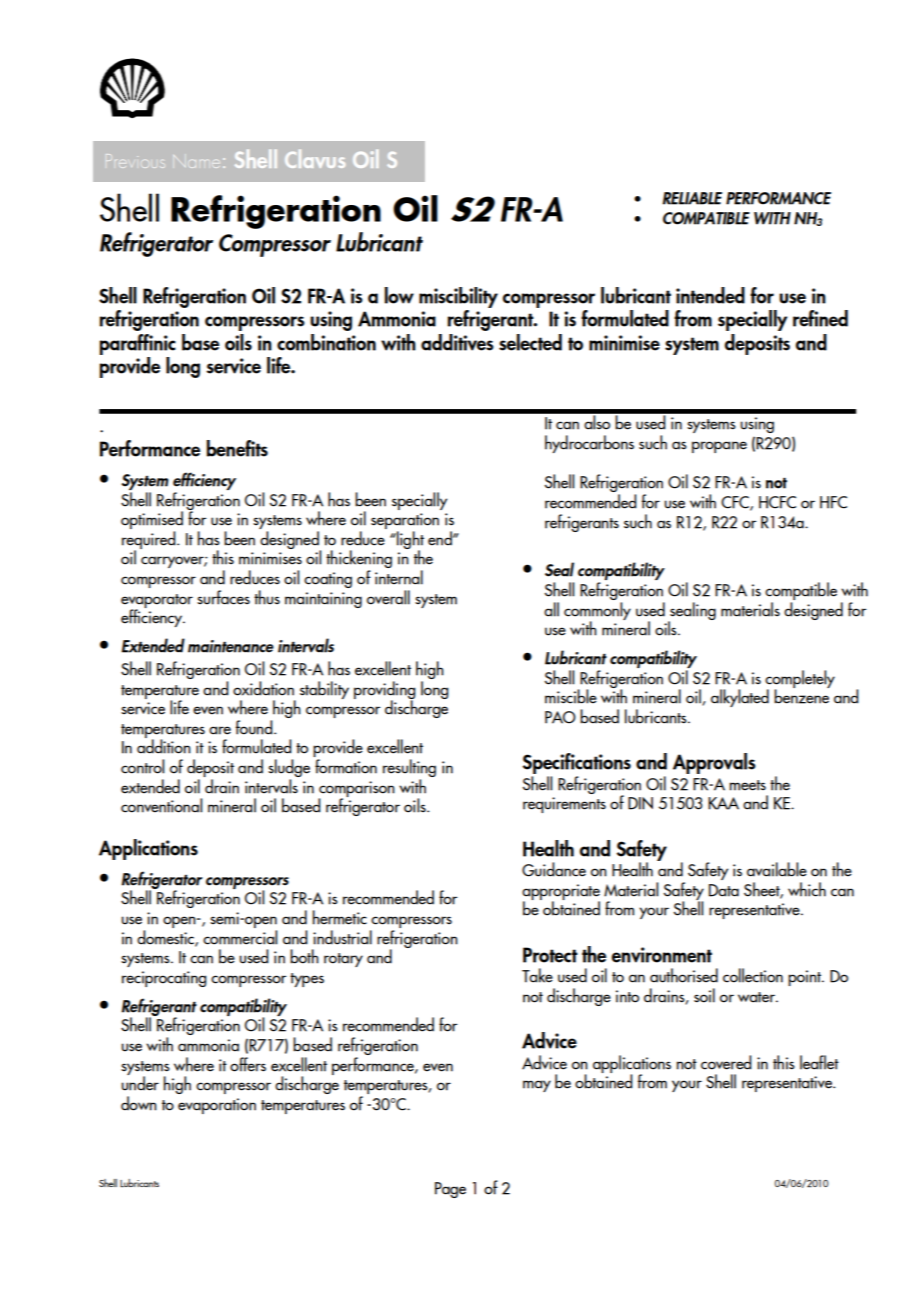  Describe the element at coordinates (740, 698) in the screenshot. I see `alkylated` at that location.
